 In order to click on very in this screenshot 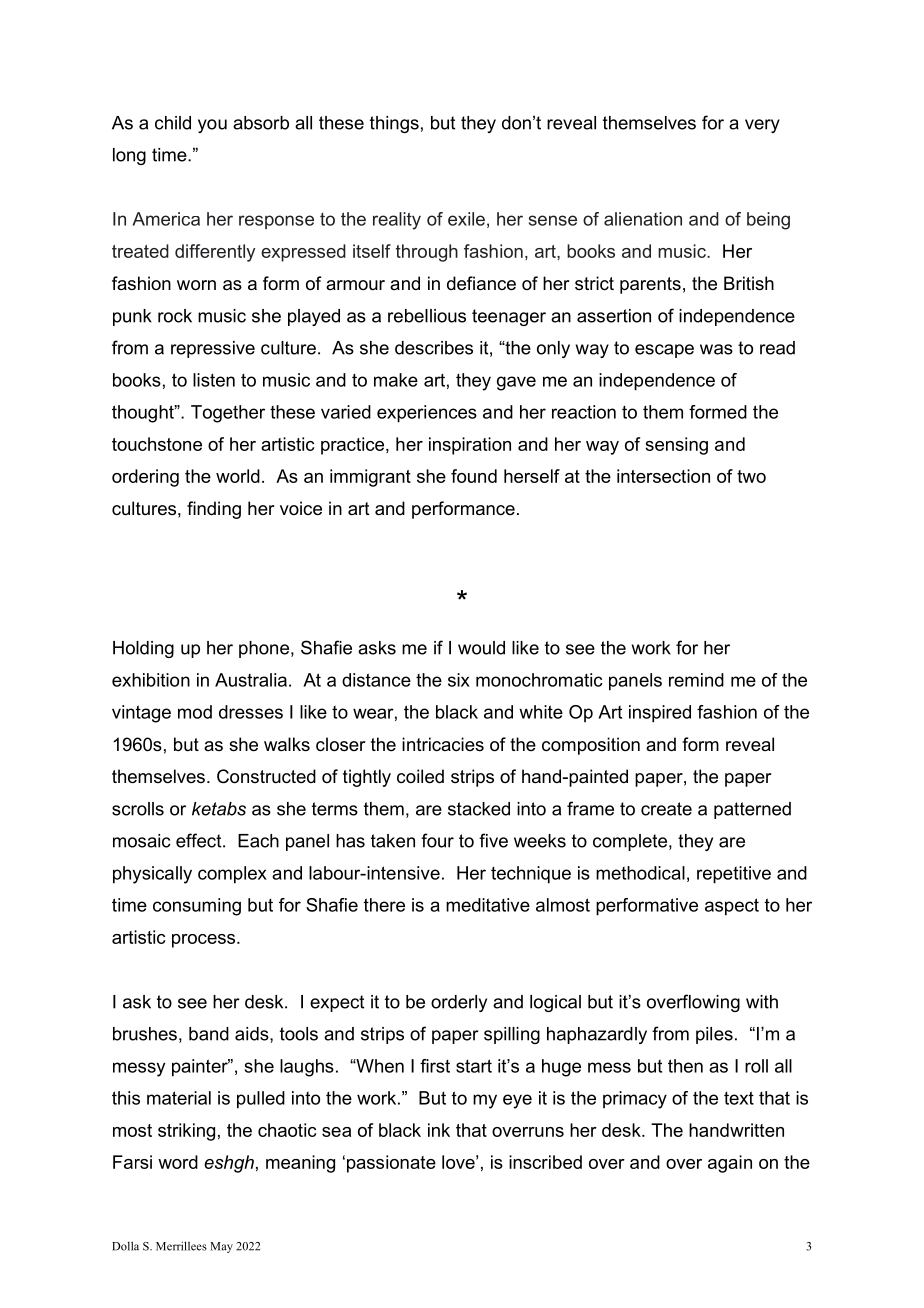, I will do `click(762, 126)`.
